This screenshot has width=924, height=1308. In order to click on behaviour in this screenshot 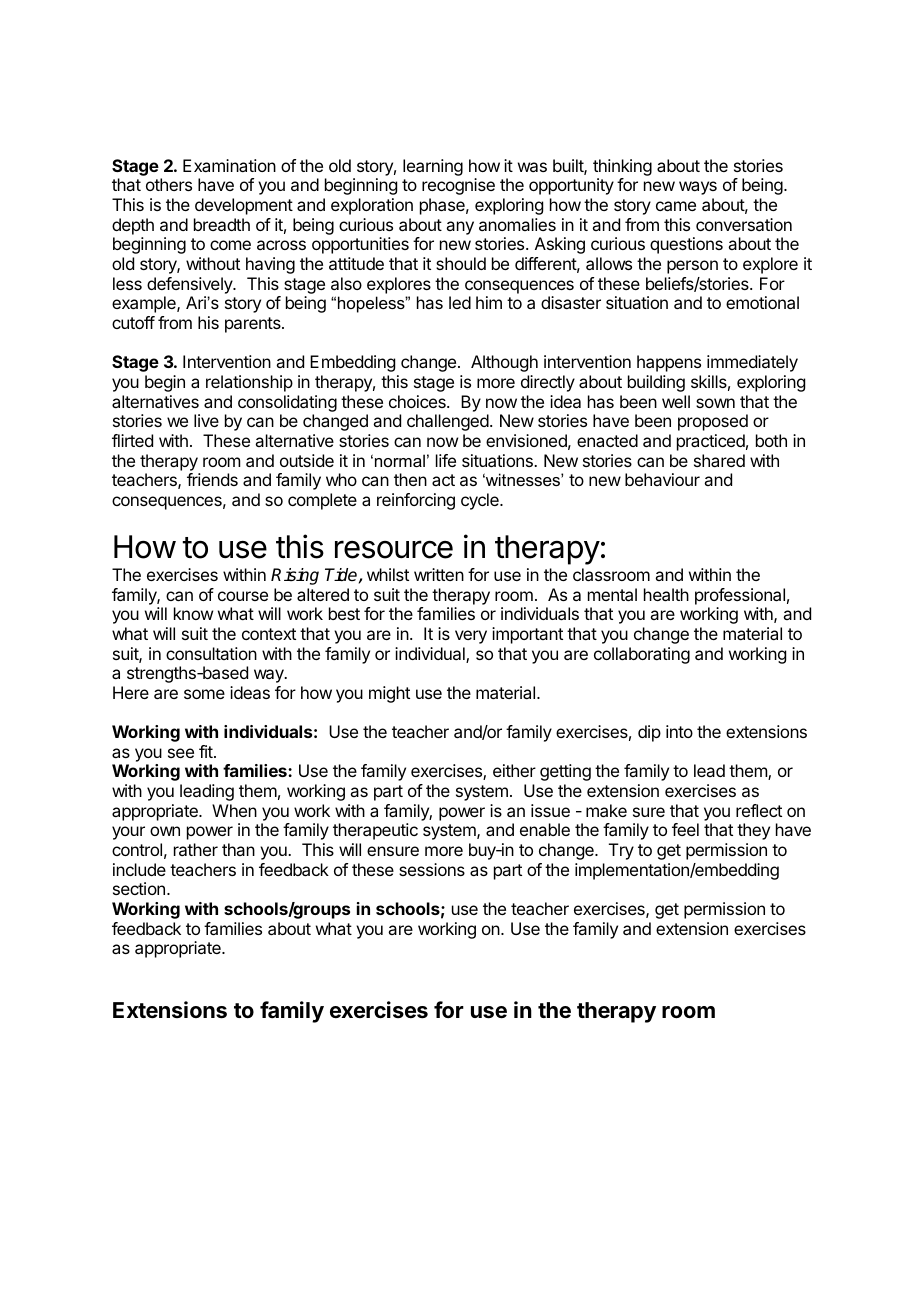, I will do `click(662, 479)`.
